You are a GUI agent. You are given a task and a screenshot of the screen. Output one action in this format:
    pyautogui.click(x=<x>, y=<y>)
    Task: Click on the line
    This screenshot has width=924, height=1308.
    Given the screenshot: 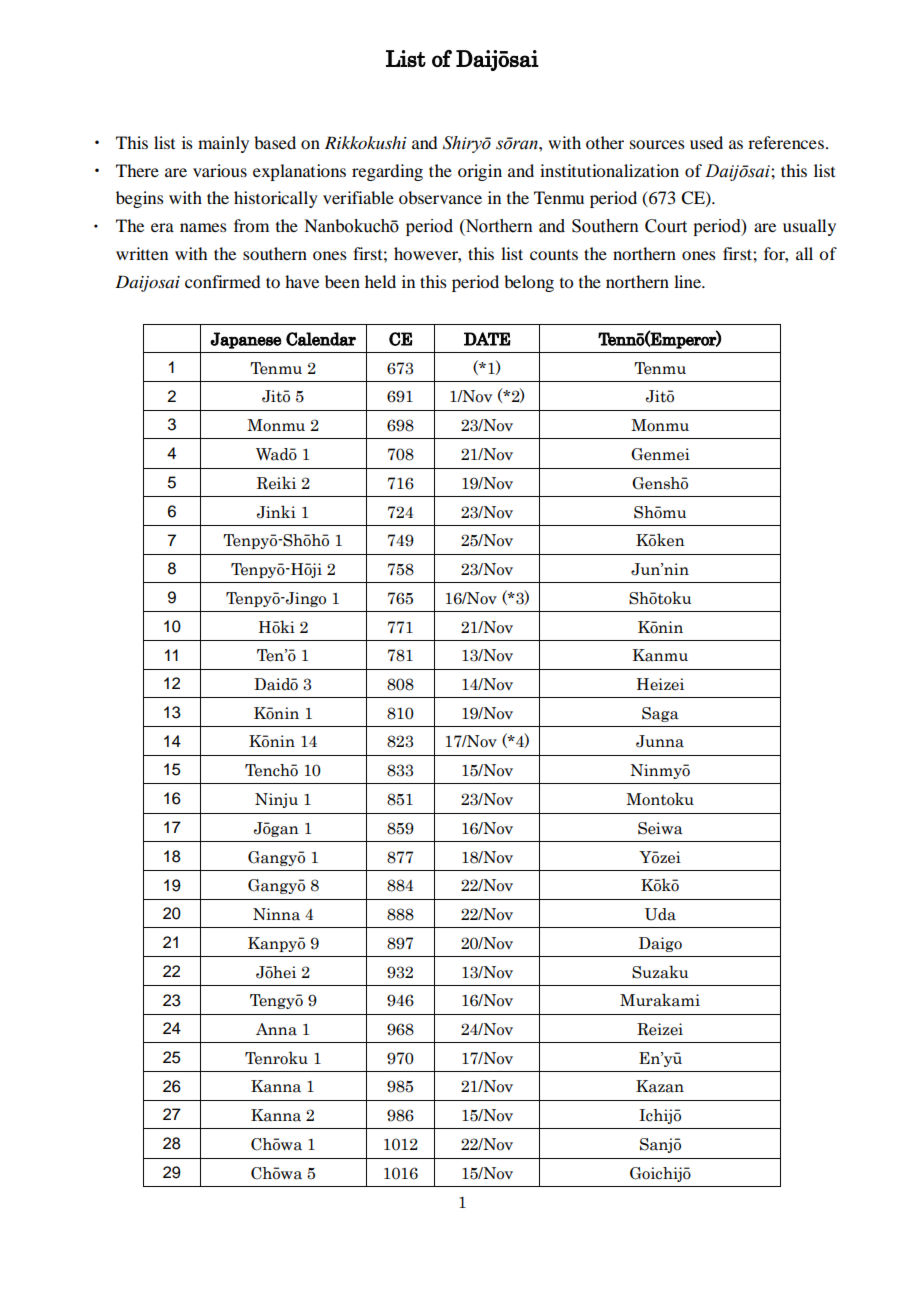 What is the action you would take?
    pyautogui.click(x=688, y=281)
